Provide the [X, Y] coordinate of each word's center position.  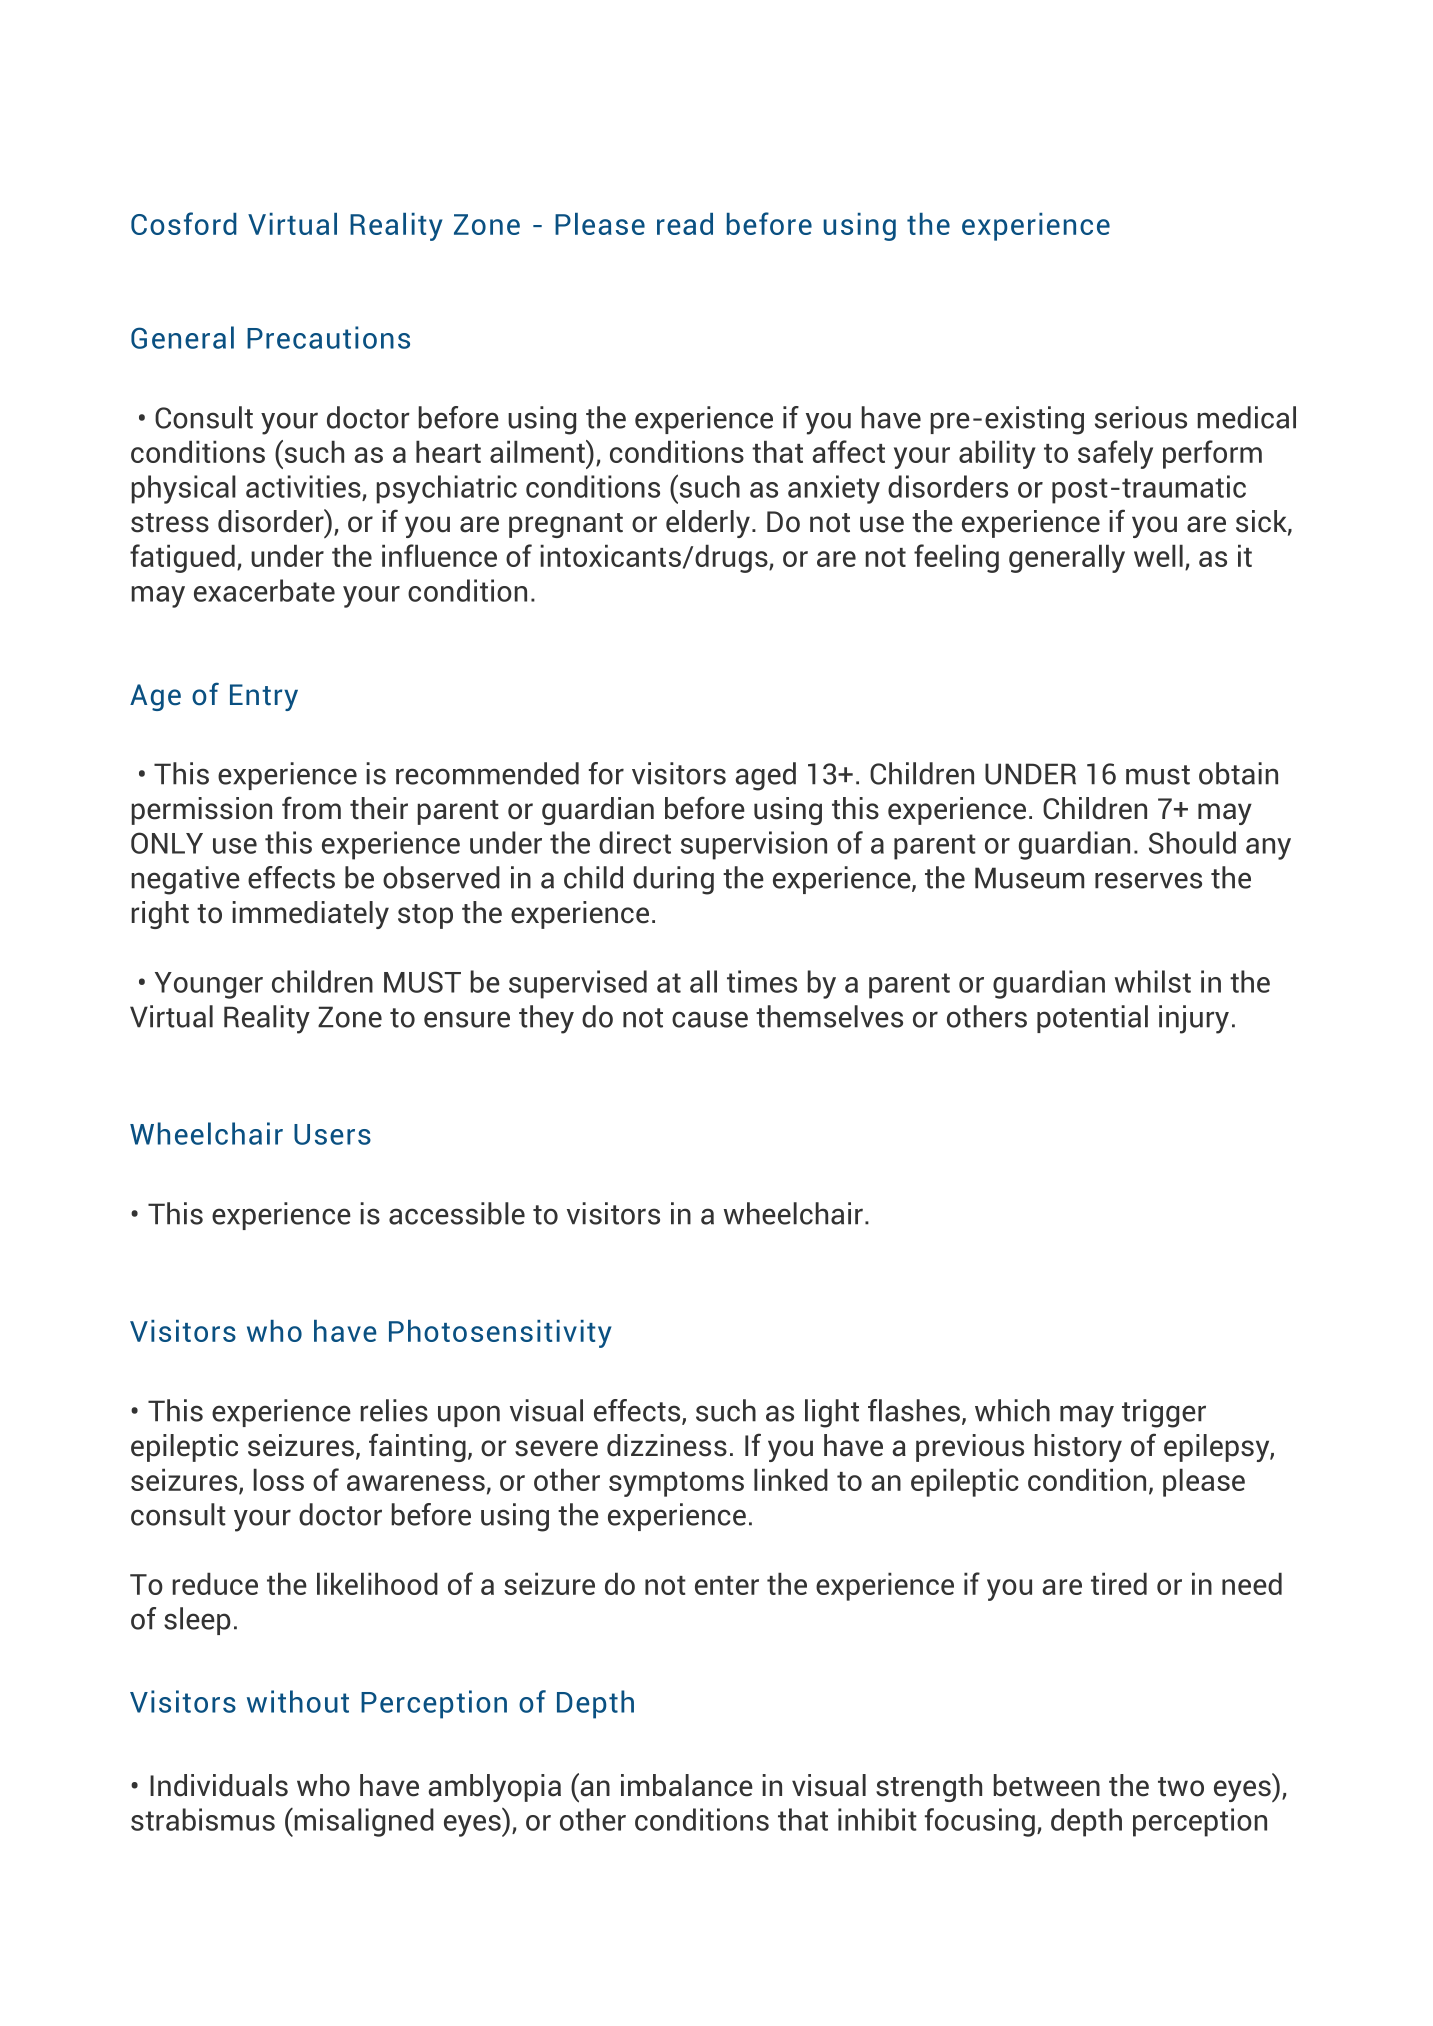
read [685, 224]
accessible [457, 1213]
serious [1141, 417]
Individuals [219, 1785]
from [311, 808]
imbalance [687, 1785]
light [832, 1413]
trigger [1164, 1413]
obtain [1238, 773]
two [1181, 1787]
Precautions [328, 337]
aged [766, 776]
